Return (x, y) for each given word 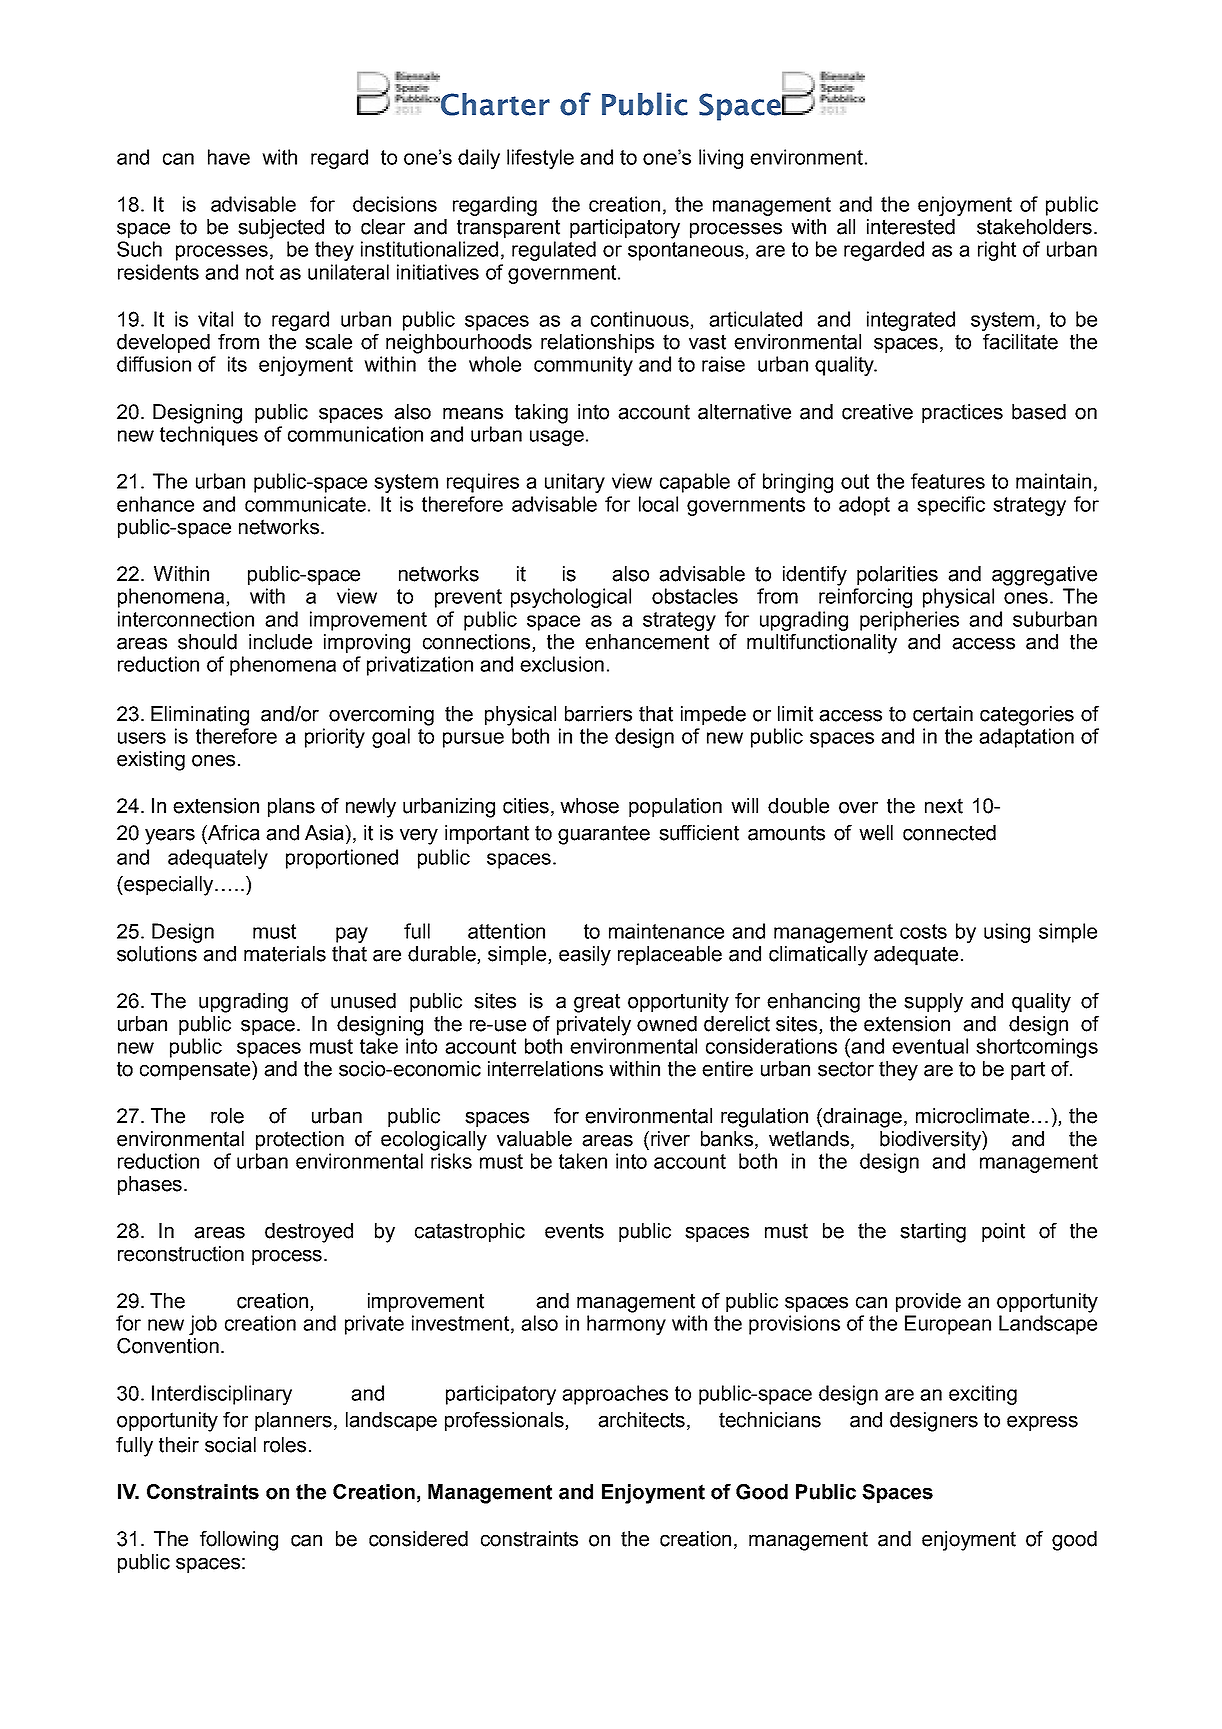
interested (911, 227)
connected (949, 833)
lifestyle (540, 159)
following (239, 1541)
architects (641, 1420)
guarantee (604, 835)
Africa (233, 834)
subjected (281, 229)
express (1042, 1423)
